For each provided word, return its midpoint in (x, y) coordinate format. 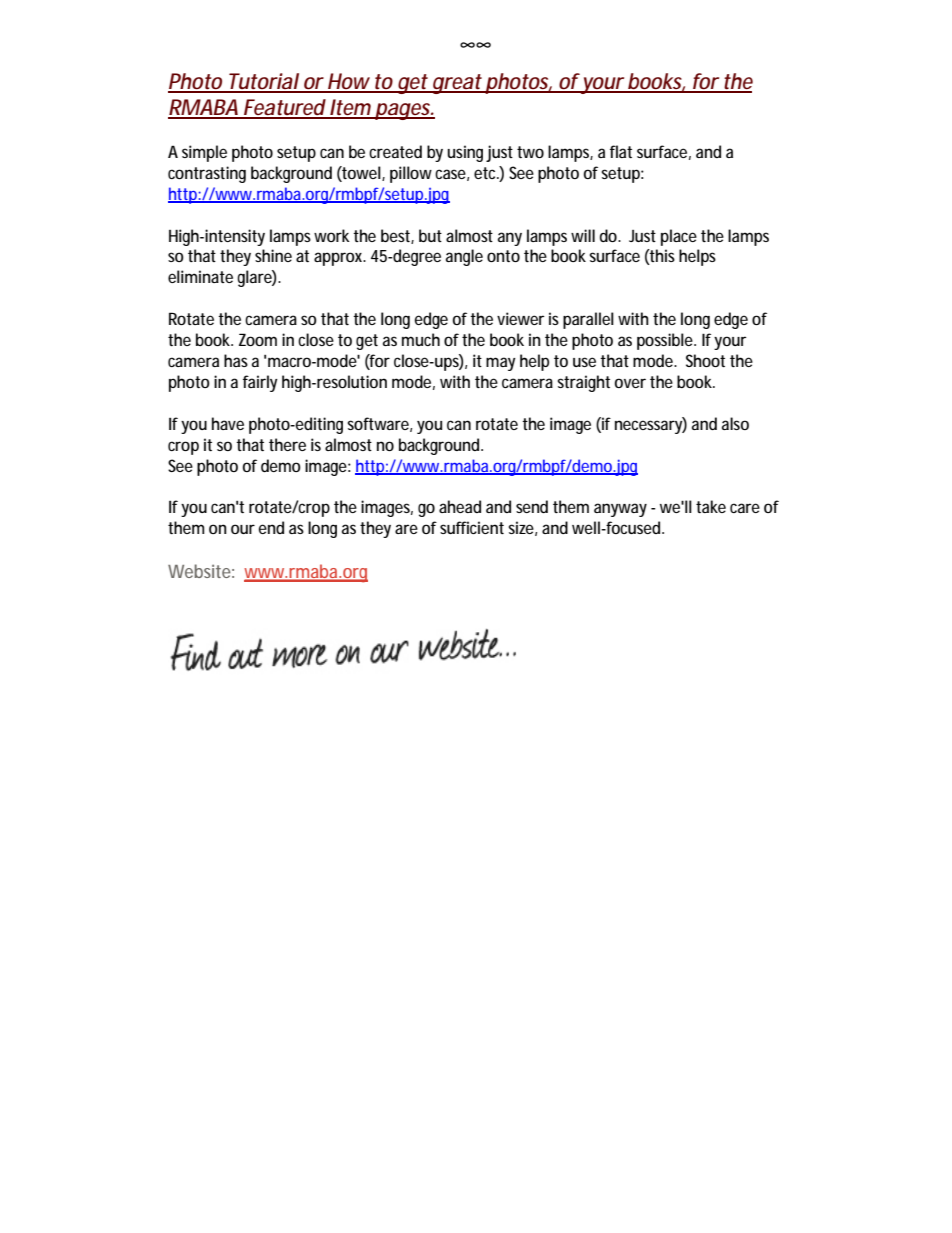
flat (621, 151)
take (711, 506)
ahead (460, 506)
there (287, 444)
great (457, 84)
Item (350, 108)
